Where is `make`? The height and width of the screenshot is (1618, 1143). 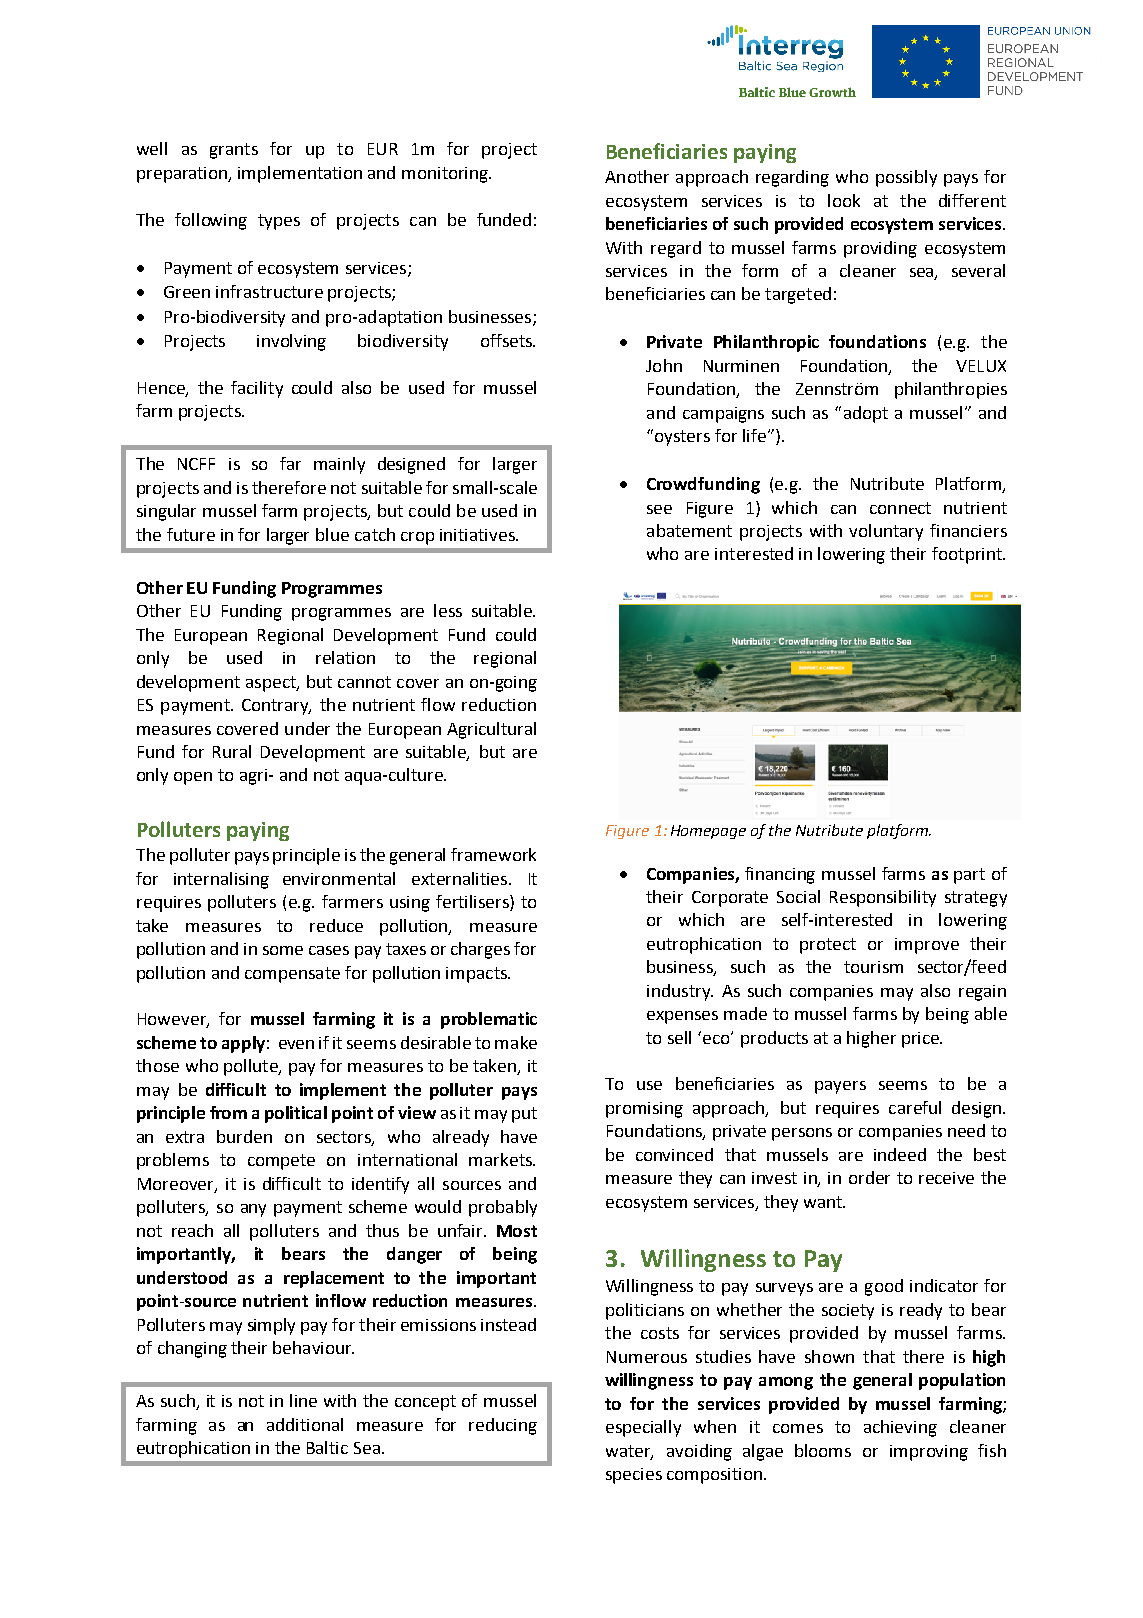 make is located at coordinates (516, 1042).
